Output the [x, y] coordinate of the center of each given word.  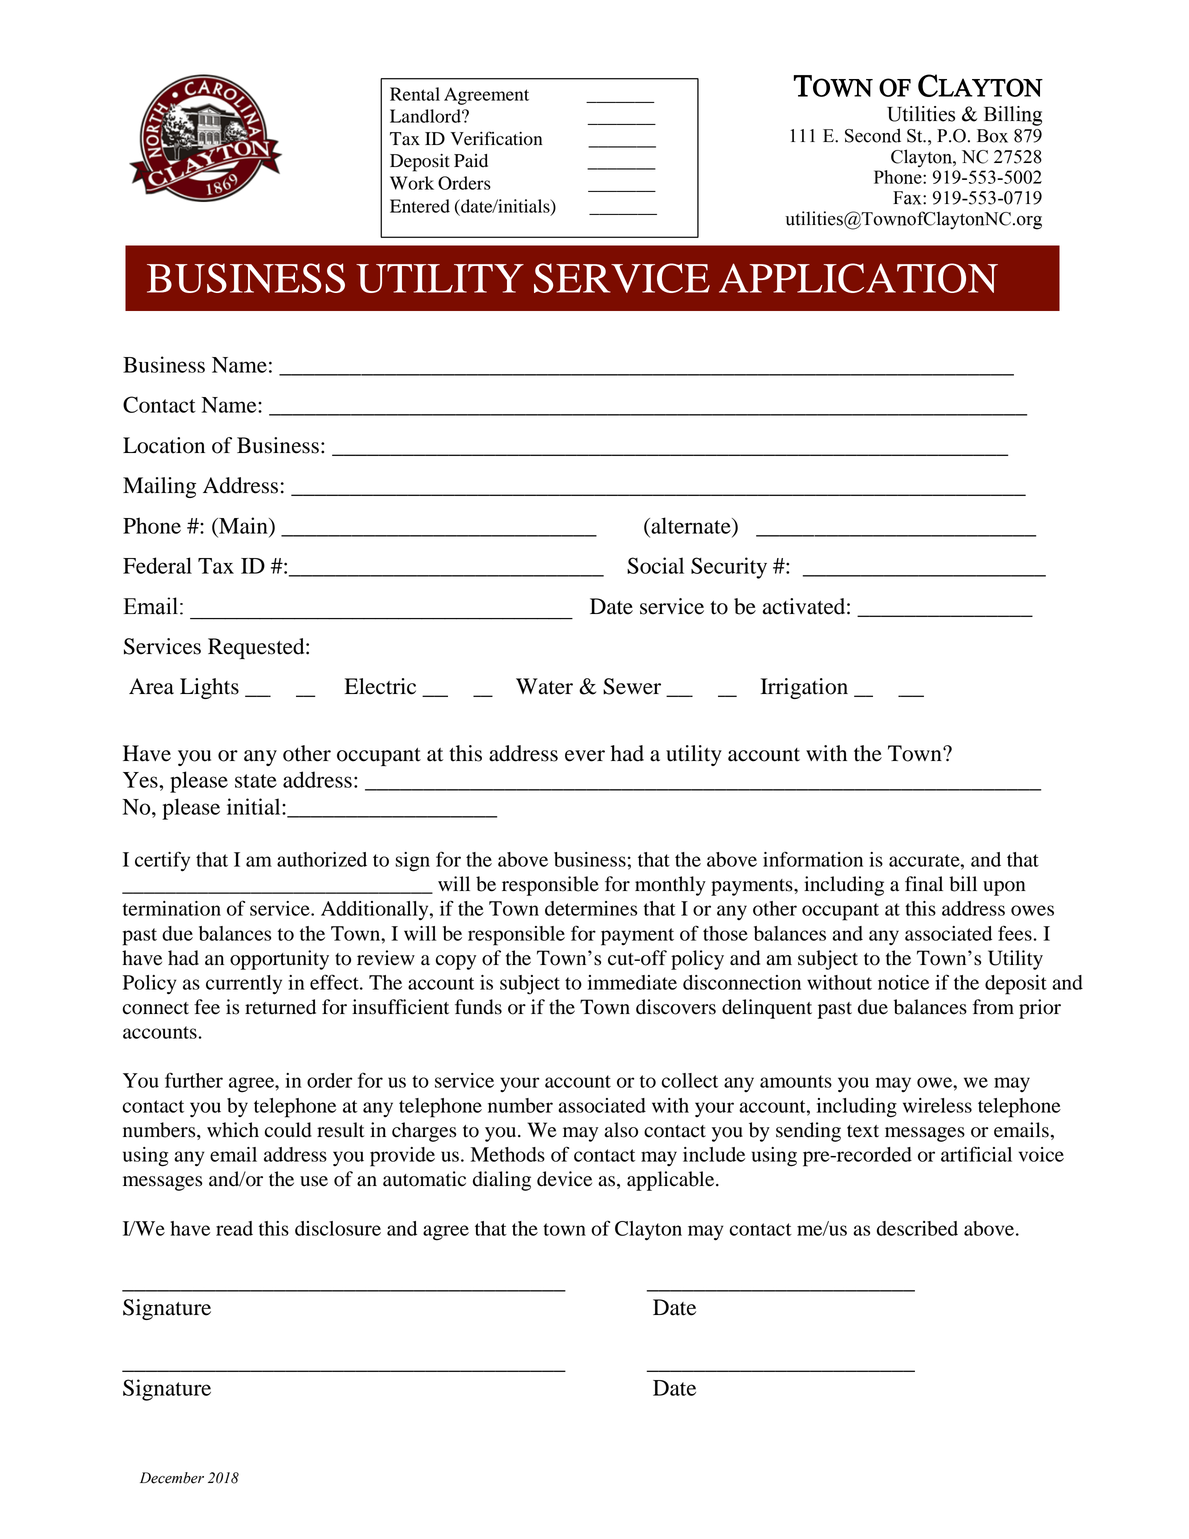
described [917, 1228]
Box [992, 136]
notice [903, 982]
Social [655, 565]
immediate [632, 982]
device [564, 1179]
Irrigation [804, 688]
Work [412, 183]
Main [243, 525]
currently [244, 985]
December [172, 1478]
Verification [496, 138]
